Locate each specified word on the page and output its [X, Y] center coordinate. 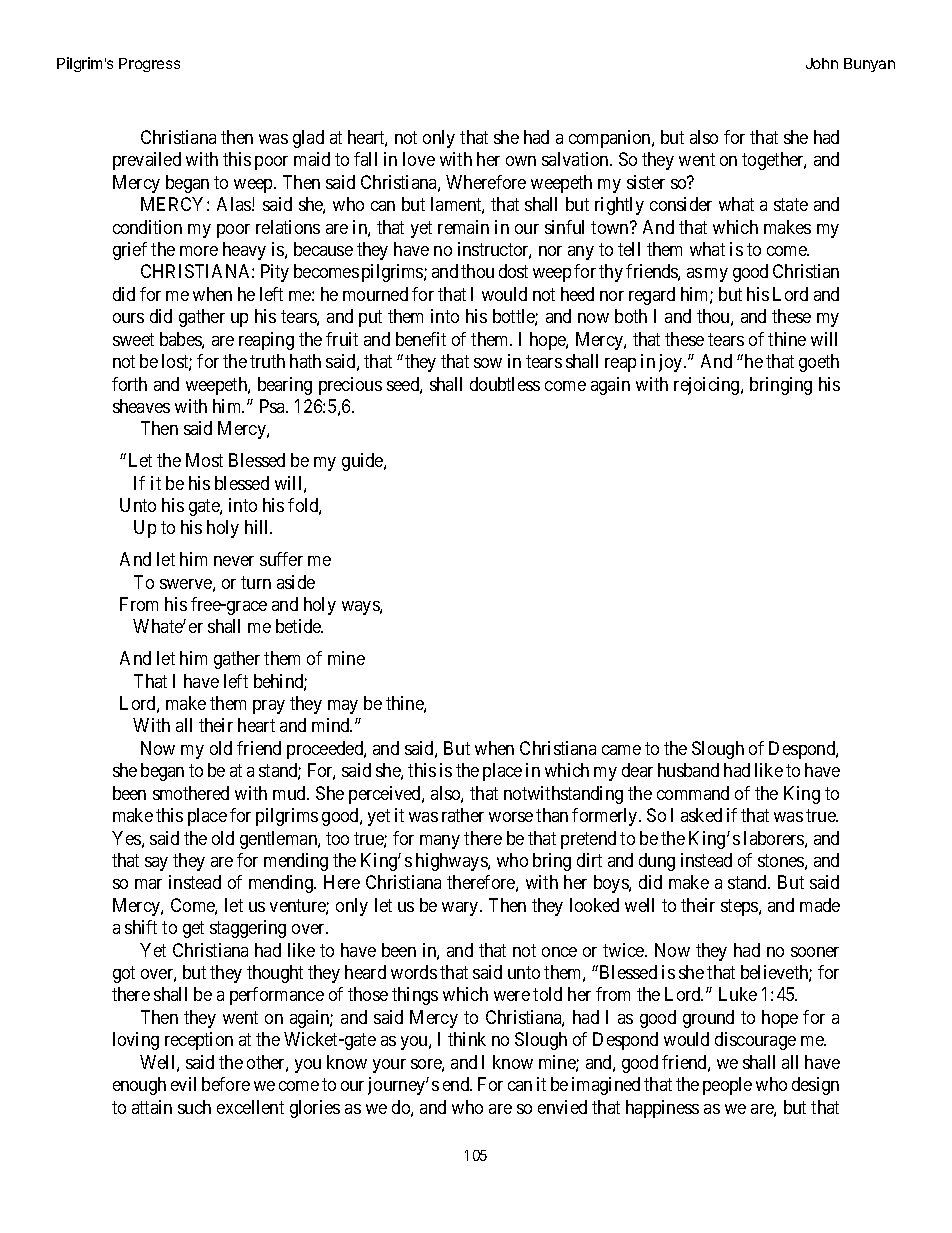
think [467, 1039]
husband [688, 770]
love [419, 159]
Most [204, 460]
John [822, 63]
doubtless [505, 384]
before [226, 1084]
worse [511, 817]
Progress [149, 65]
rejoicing [708, 386]
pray [269, 707]
